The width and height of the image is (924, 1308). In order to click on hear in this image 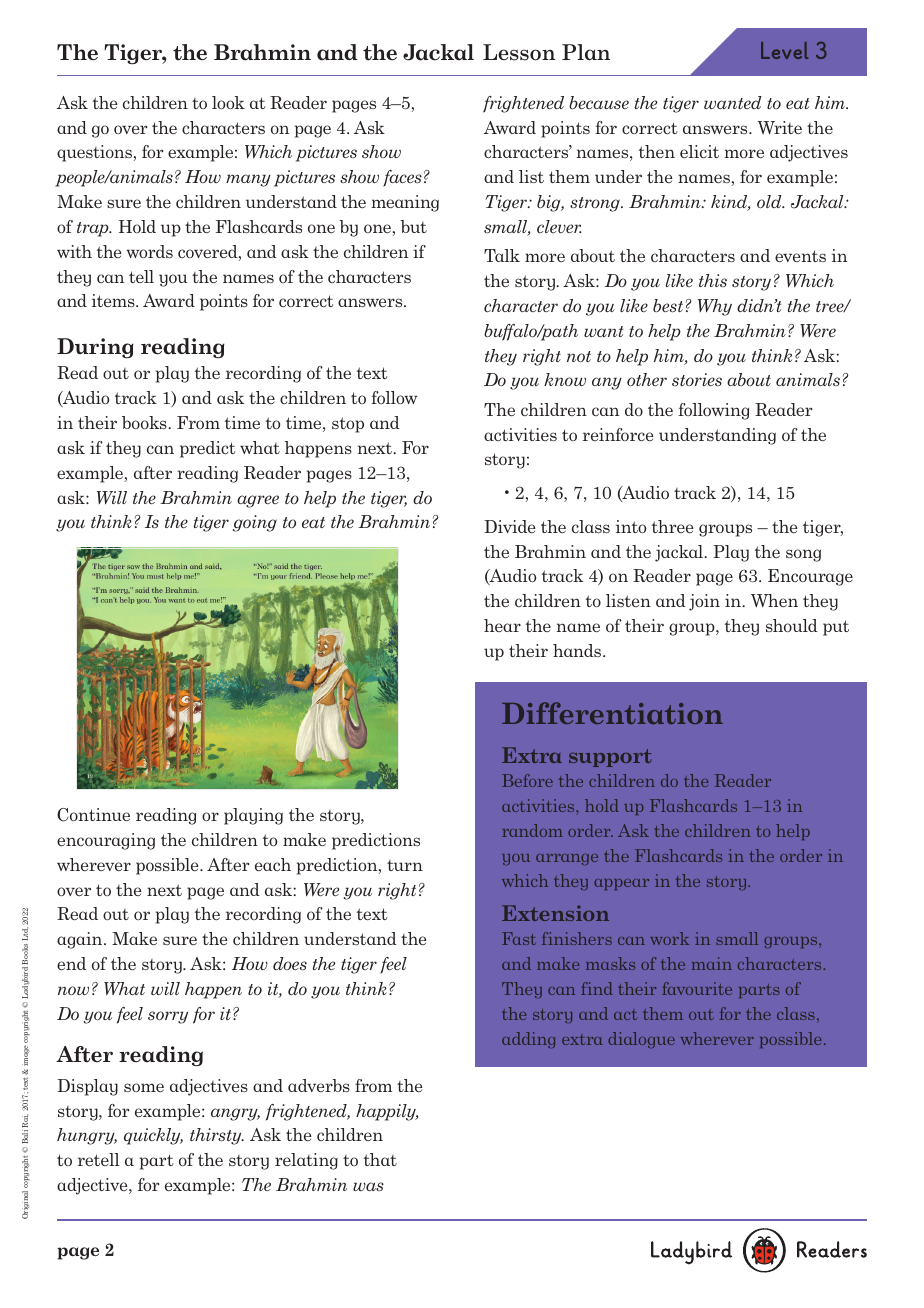, I will do `click(502, 625)`.
